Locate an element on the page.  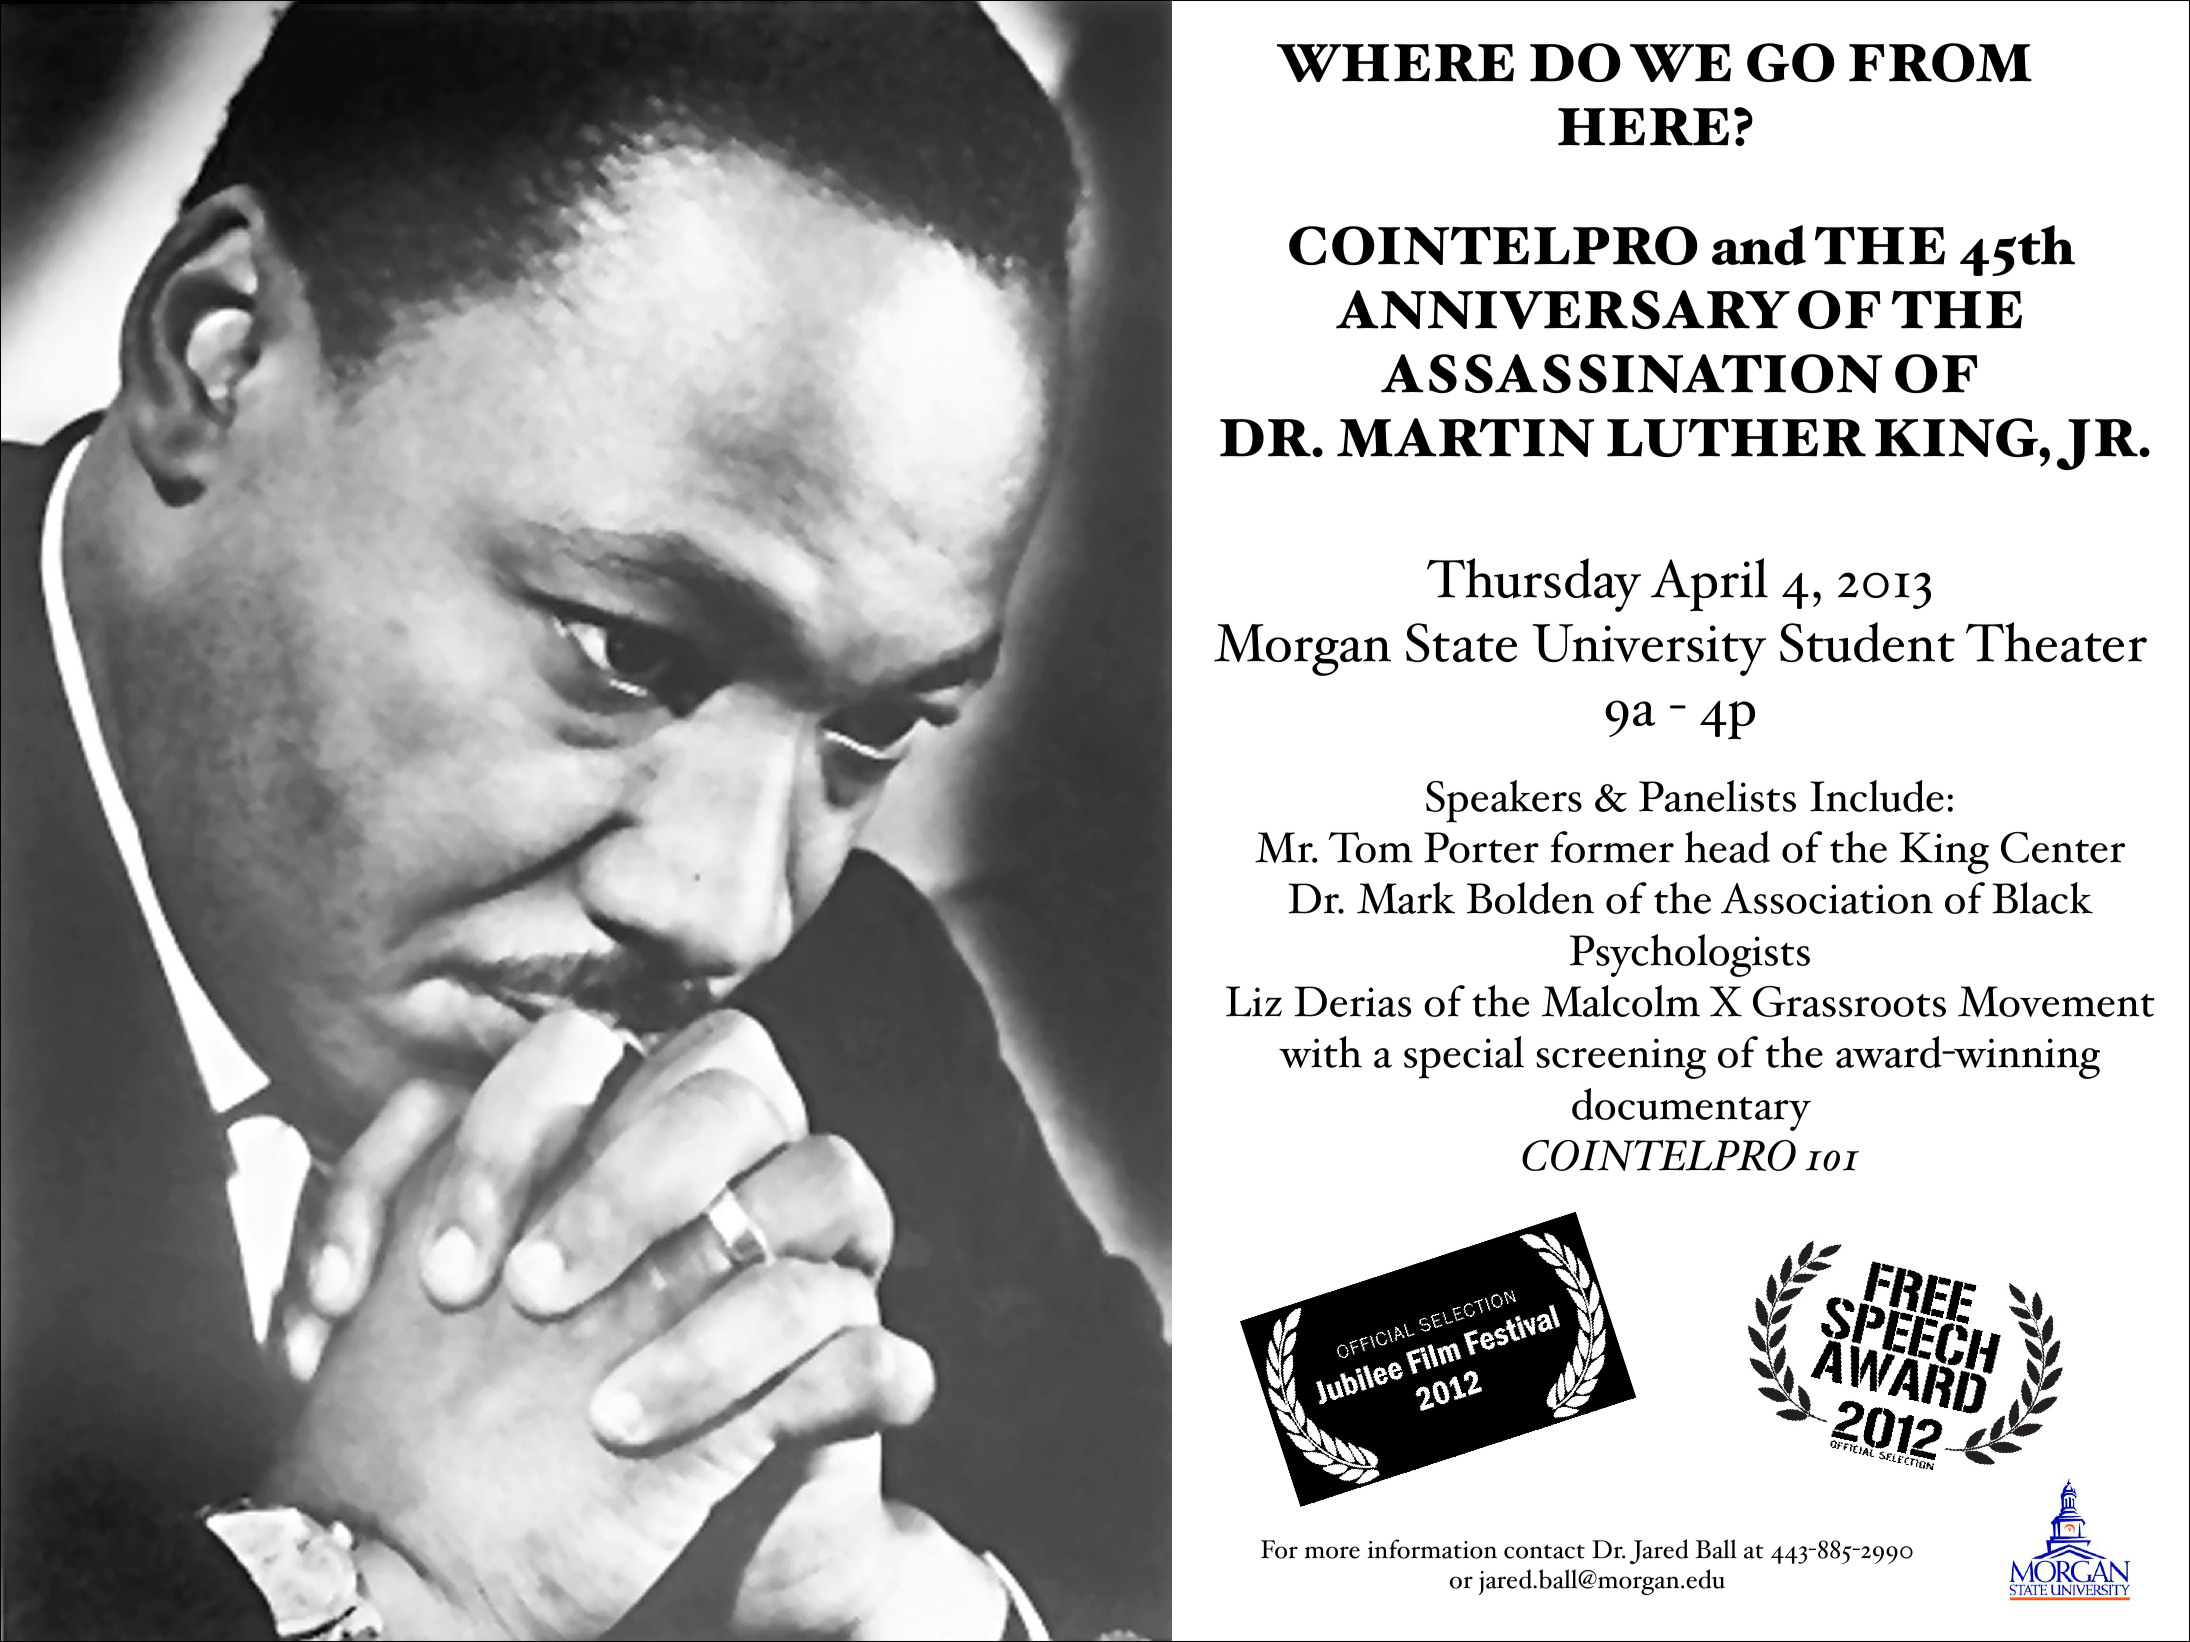
documentary is located at coordinates (1691, 1109).
